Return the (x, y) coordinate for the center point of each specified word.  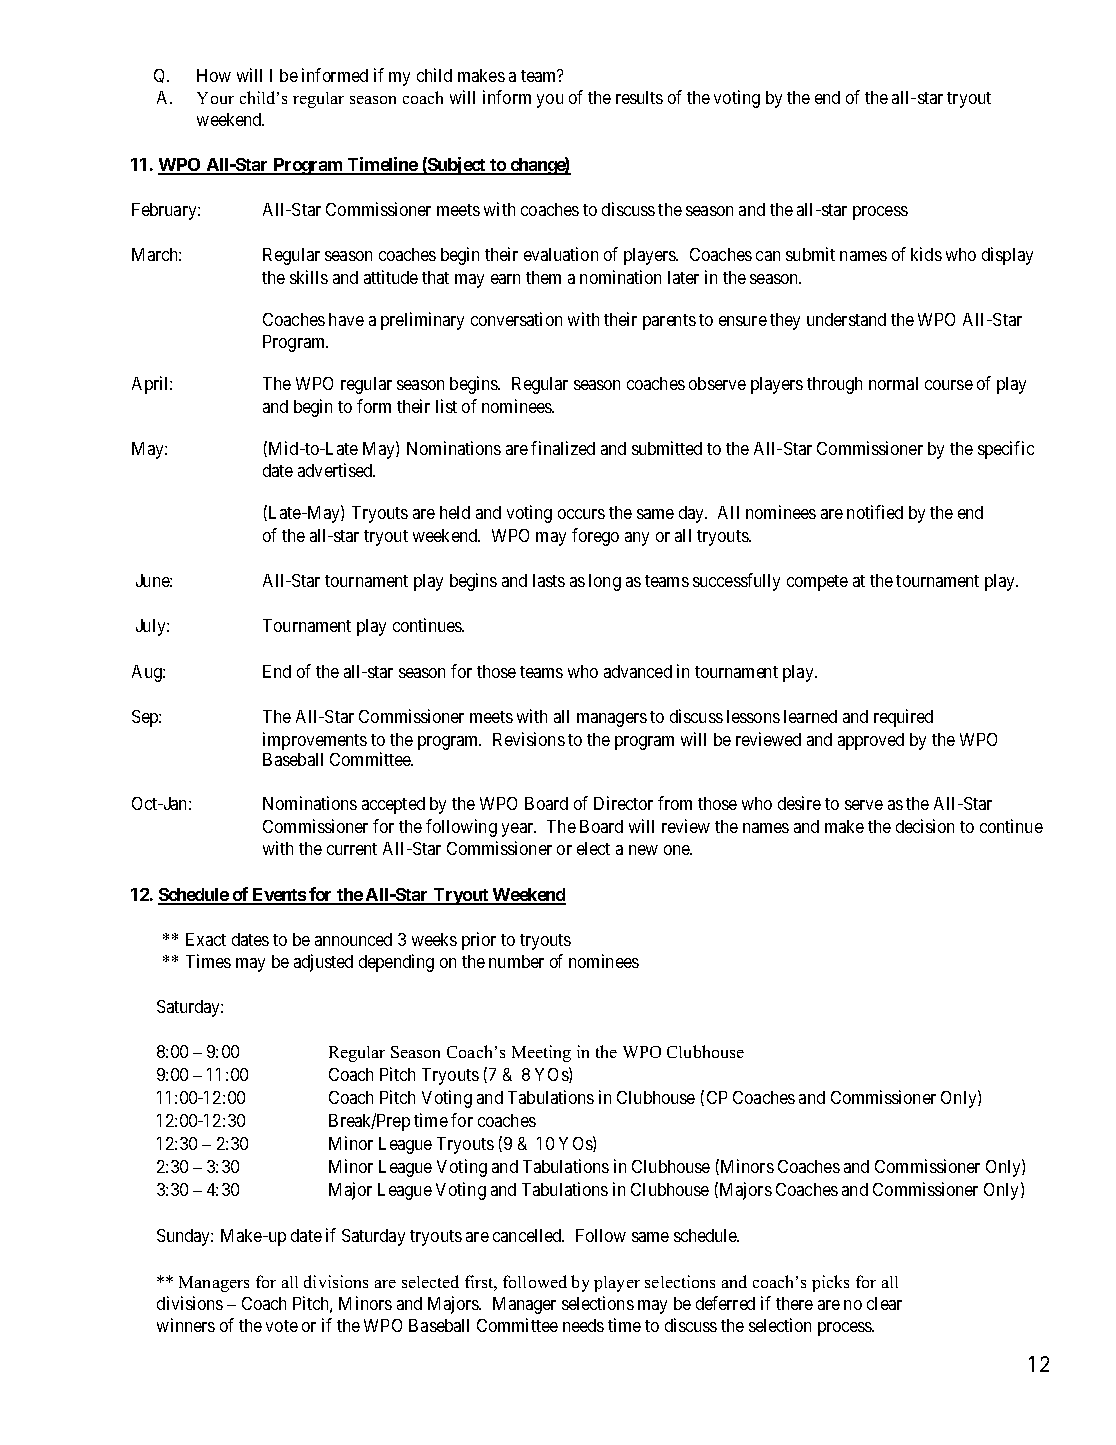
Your (215, 98)
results (639, 97)
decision (925, 826)
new (643, 850)
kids (926, 254)
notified (875, 512)
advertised (336, 470)
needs (583, 1325)
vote (282, 1326)
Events (278, 896)
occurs (581, 514)
